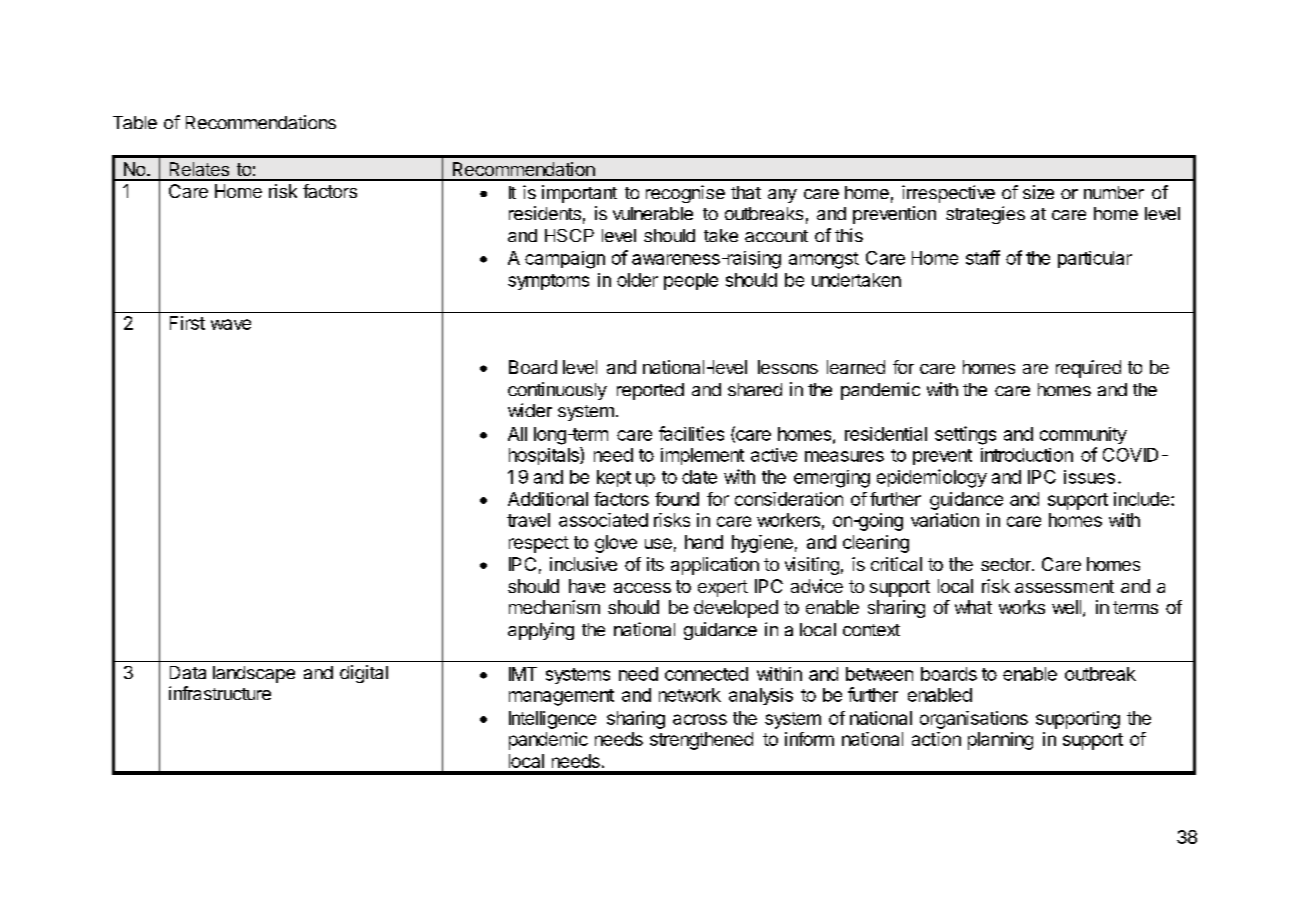  Describe the element at coordinates (965, 435) in the page. I see `settings` at that location.
